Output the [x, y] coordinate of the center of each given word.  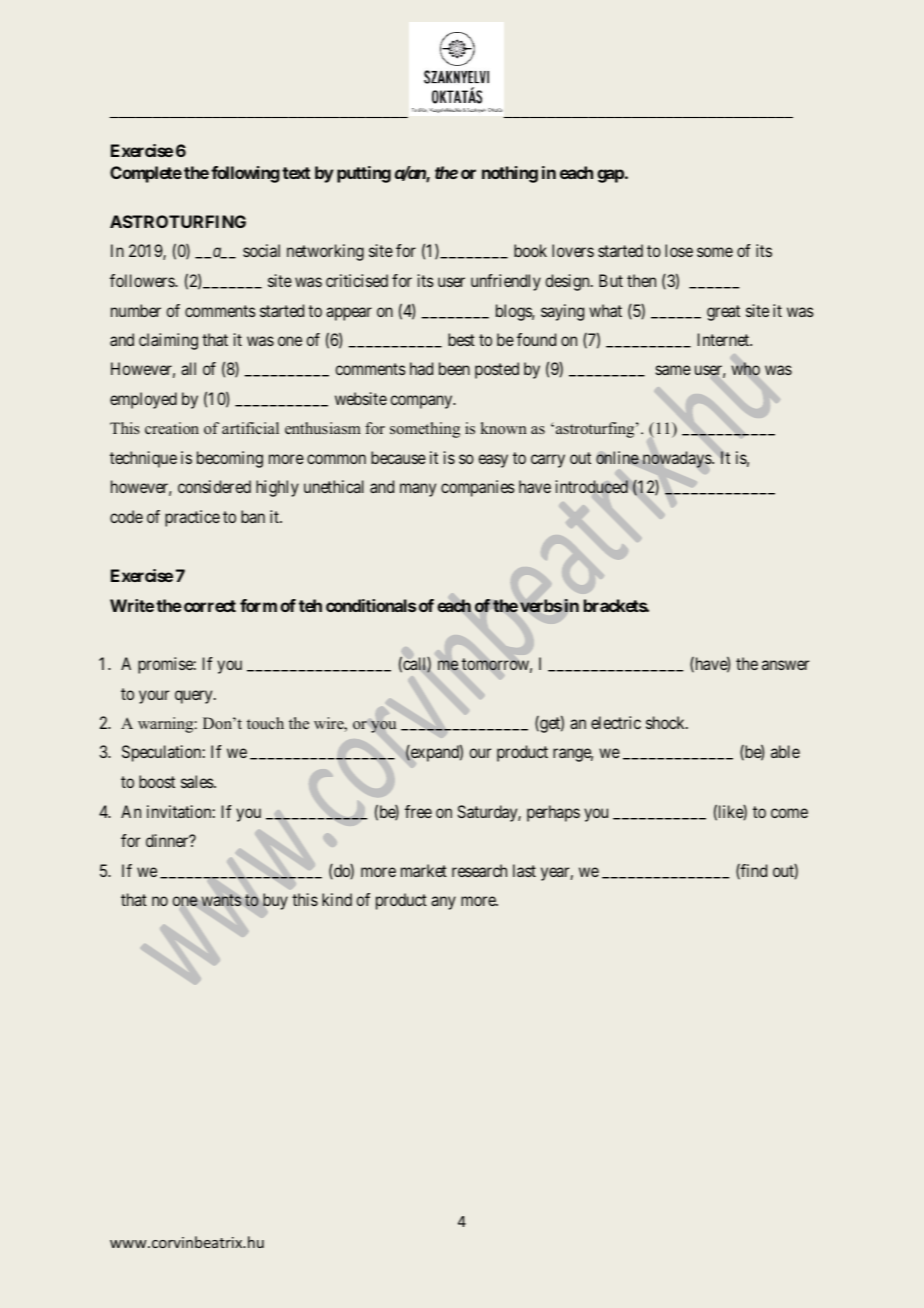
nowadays [678, 459]
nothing [510, 174]
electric [616, 722]
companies [478, 488]
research [479, 870]
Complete [146, 174]
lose [679, 250]
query [195, 697]
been [454, 368]
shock [667, 722]
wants [221, 900]
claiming [168, 341]
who [745, 369]
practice [192, 518]
